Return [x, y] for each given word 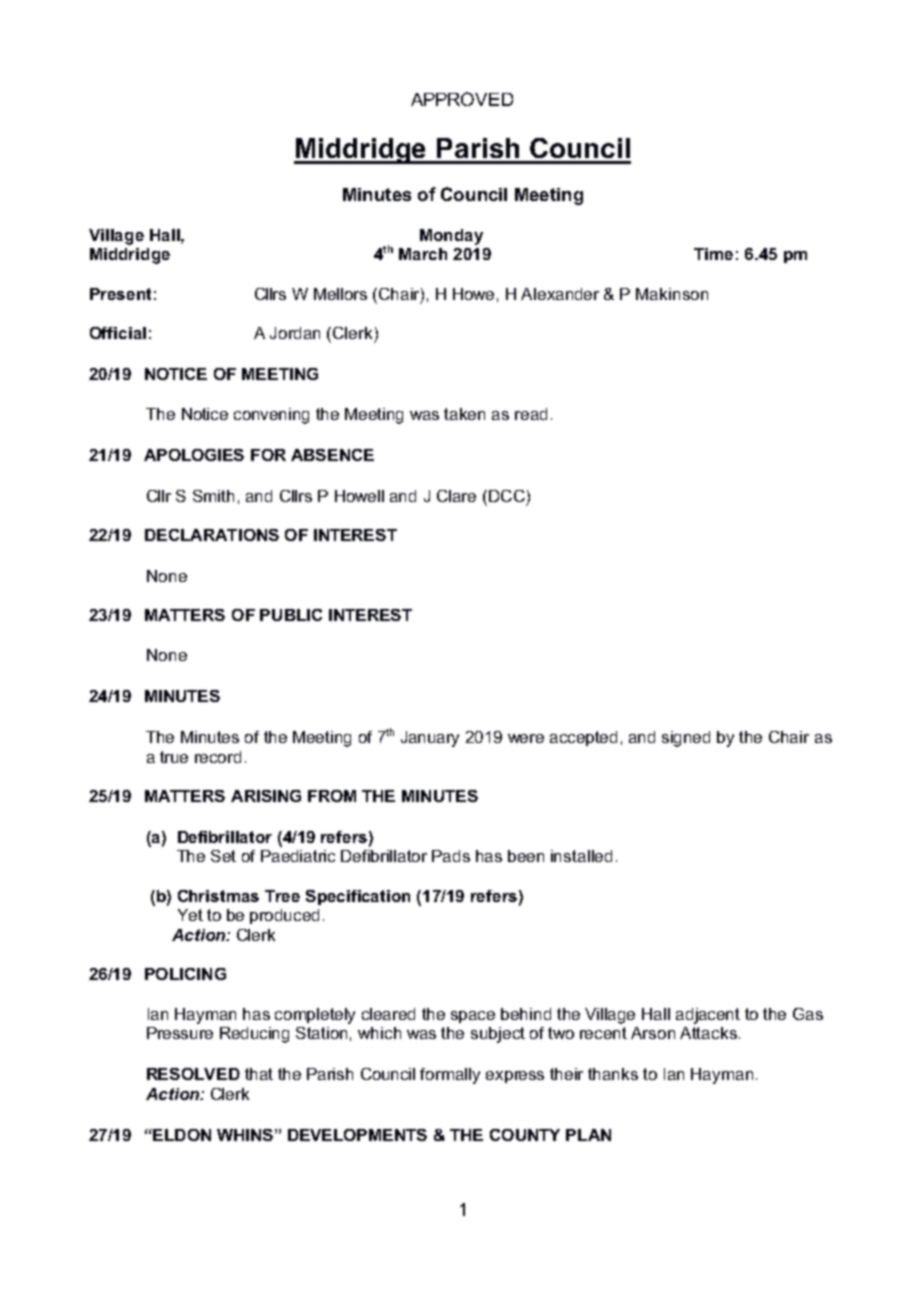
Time [713, 254]
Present [120, 294]
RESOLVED [193, 1074]
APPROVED [462, 99]
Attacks [708, 1033]
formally [450, 1076]
